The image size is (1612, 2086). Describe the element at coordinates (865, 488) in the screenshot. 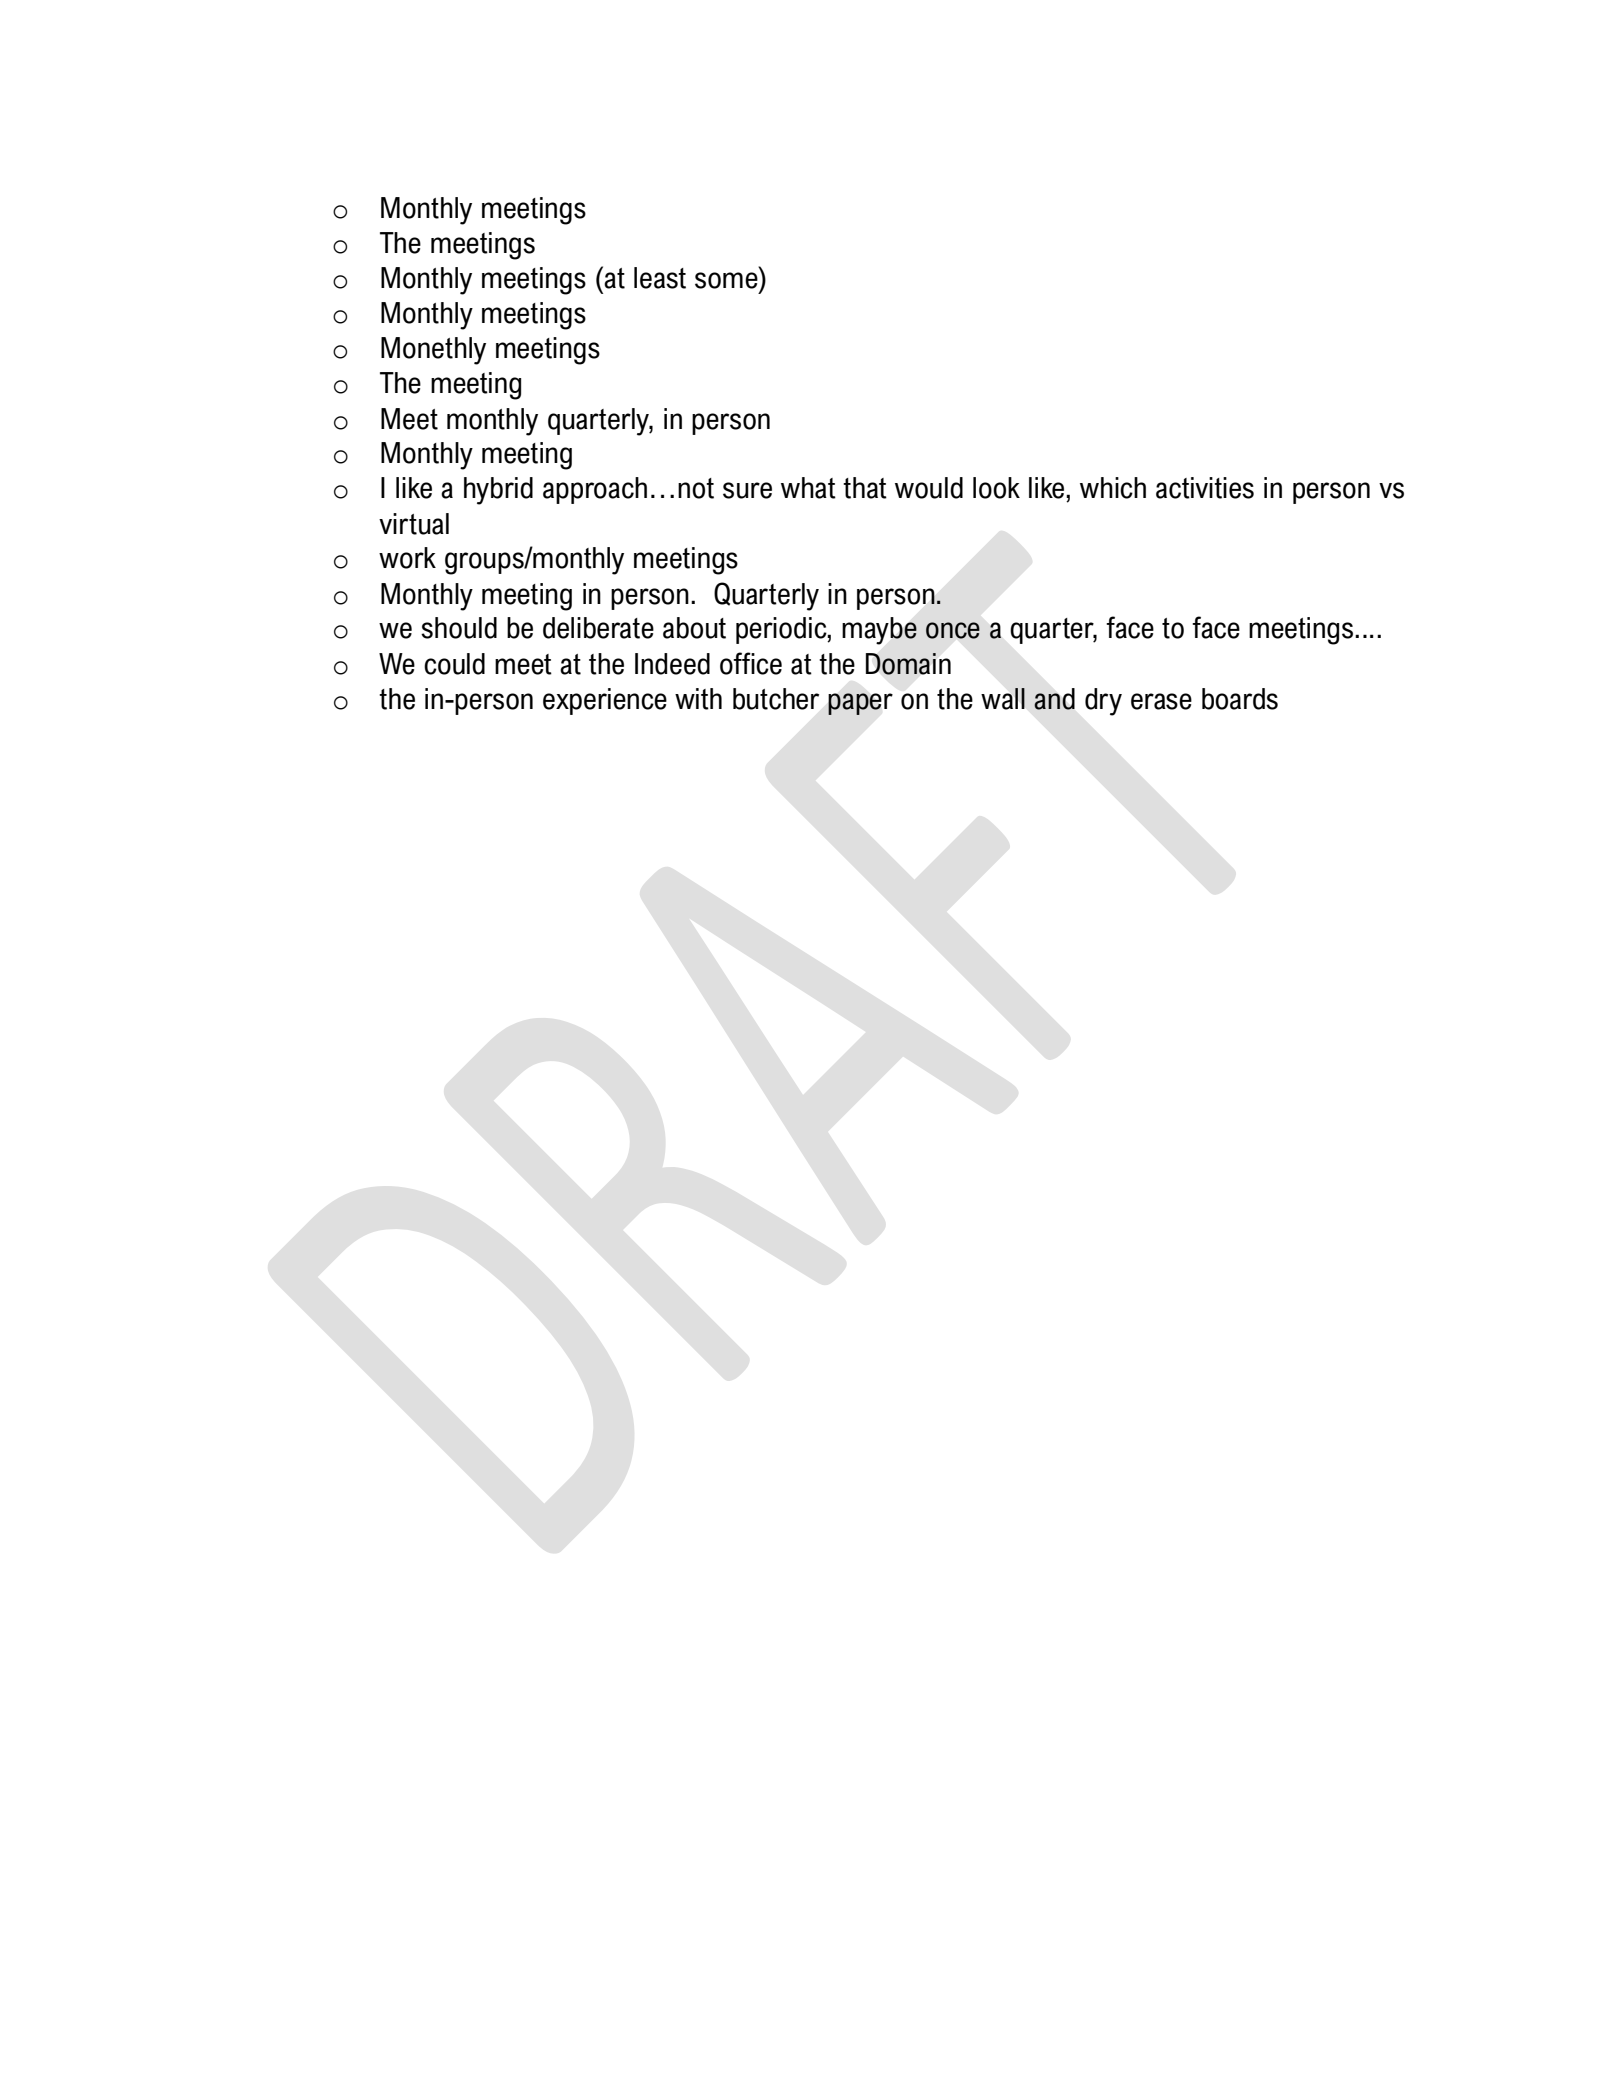

I see `that` at that location.
